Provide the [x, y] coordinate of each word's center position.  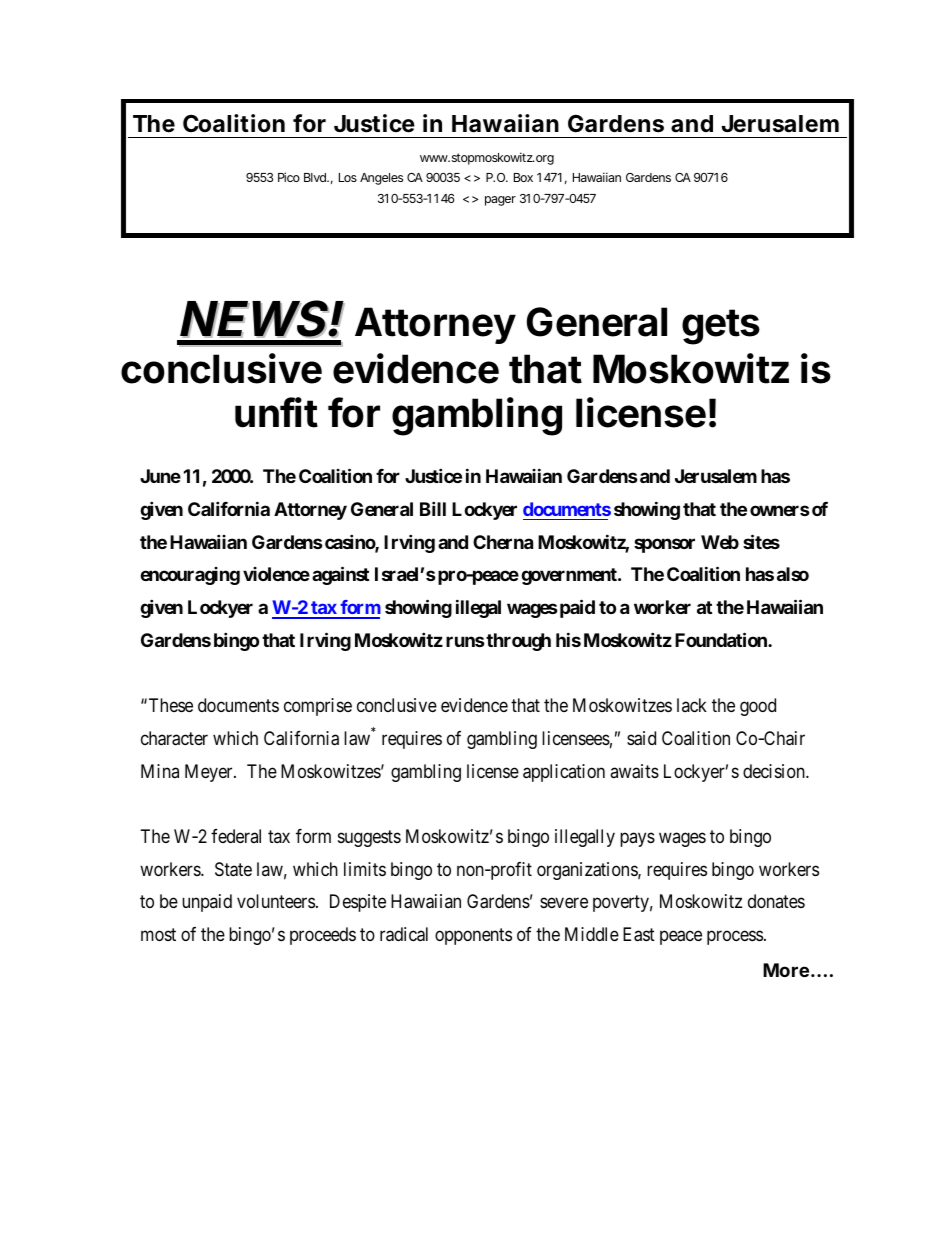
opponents [473, 936]
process [735, 938]
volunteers [276, 901]
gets [721, 327]
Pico [289, 177]
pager [500, 201]
